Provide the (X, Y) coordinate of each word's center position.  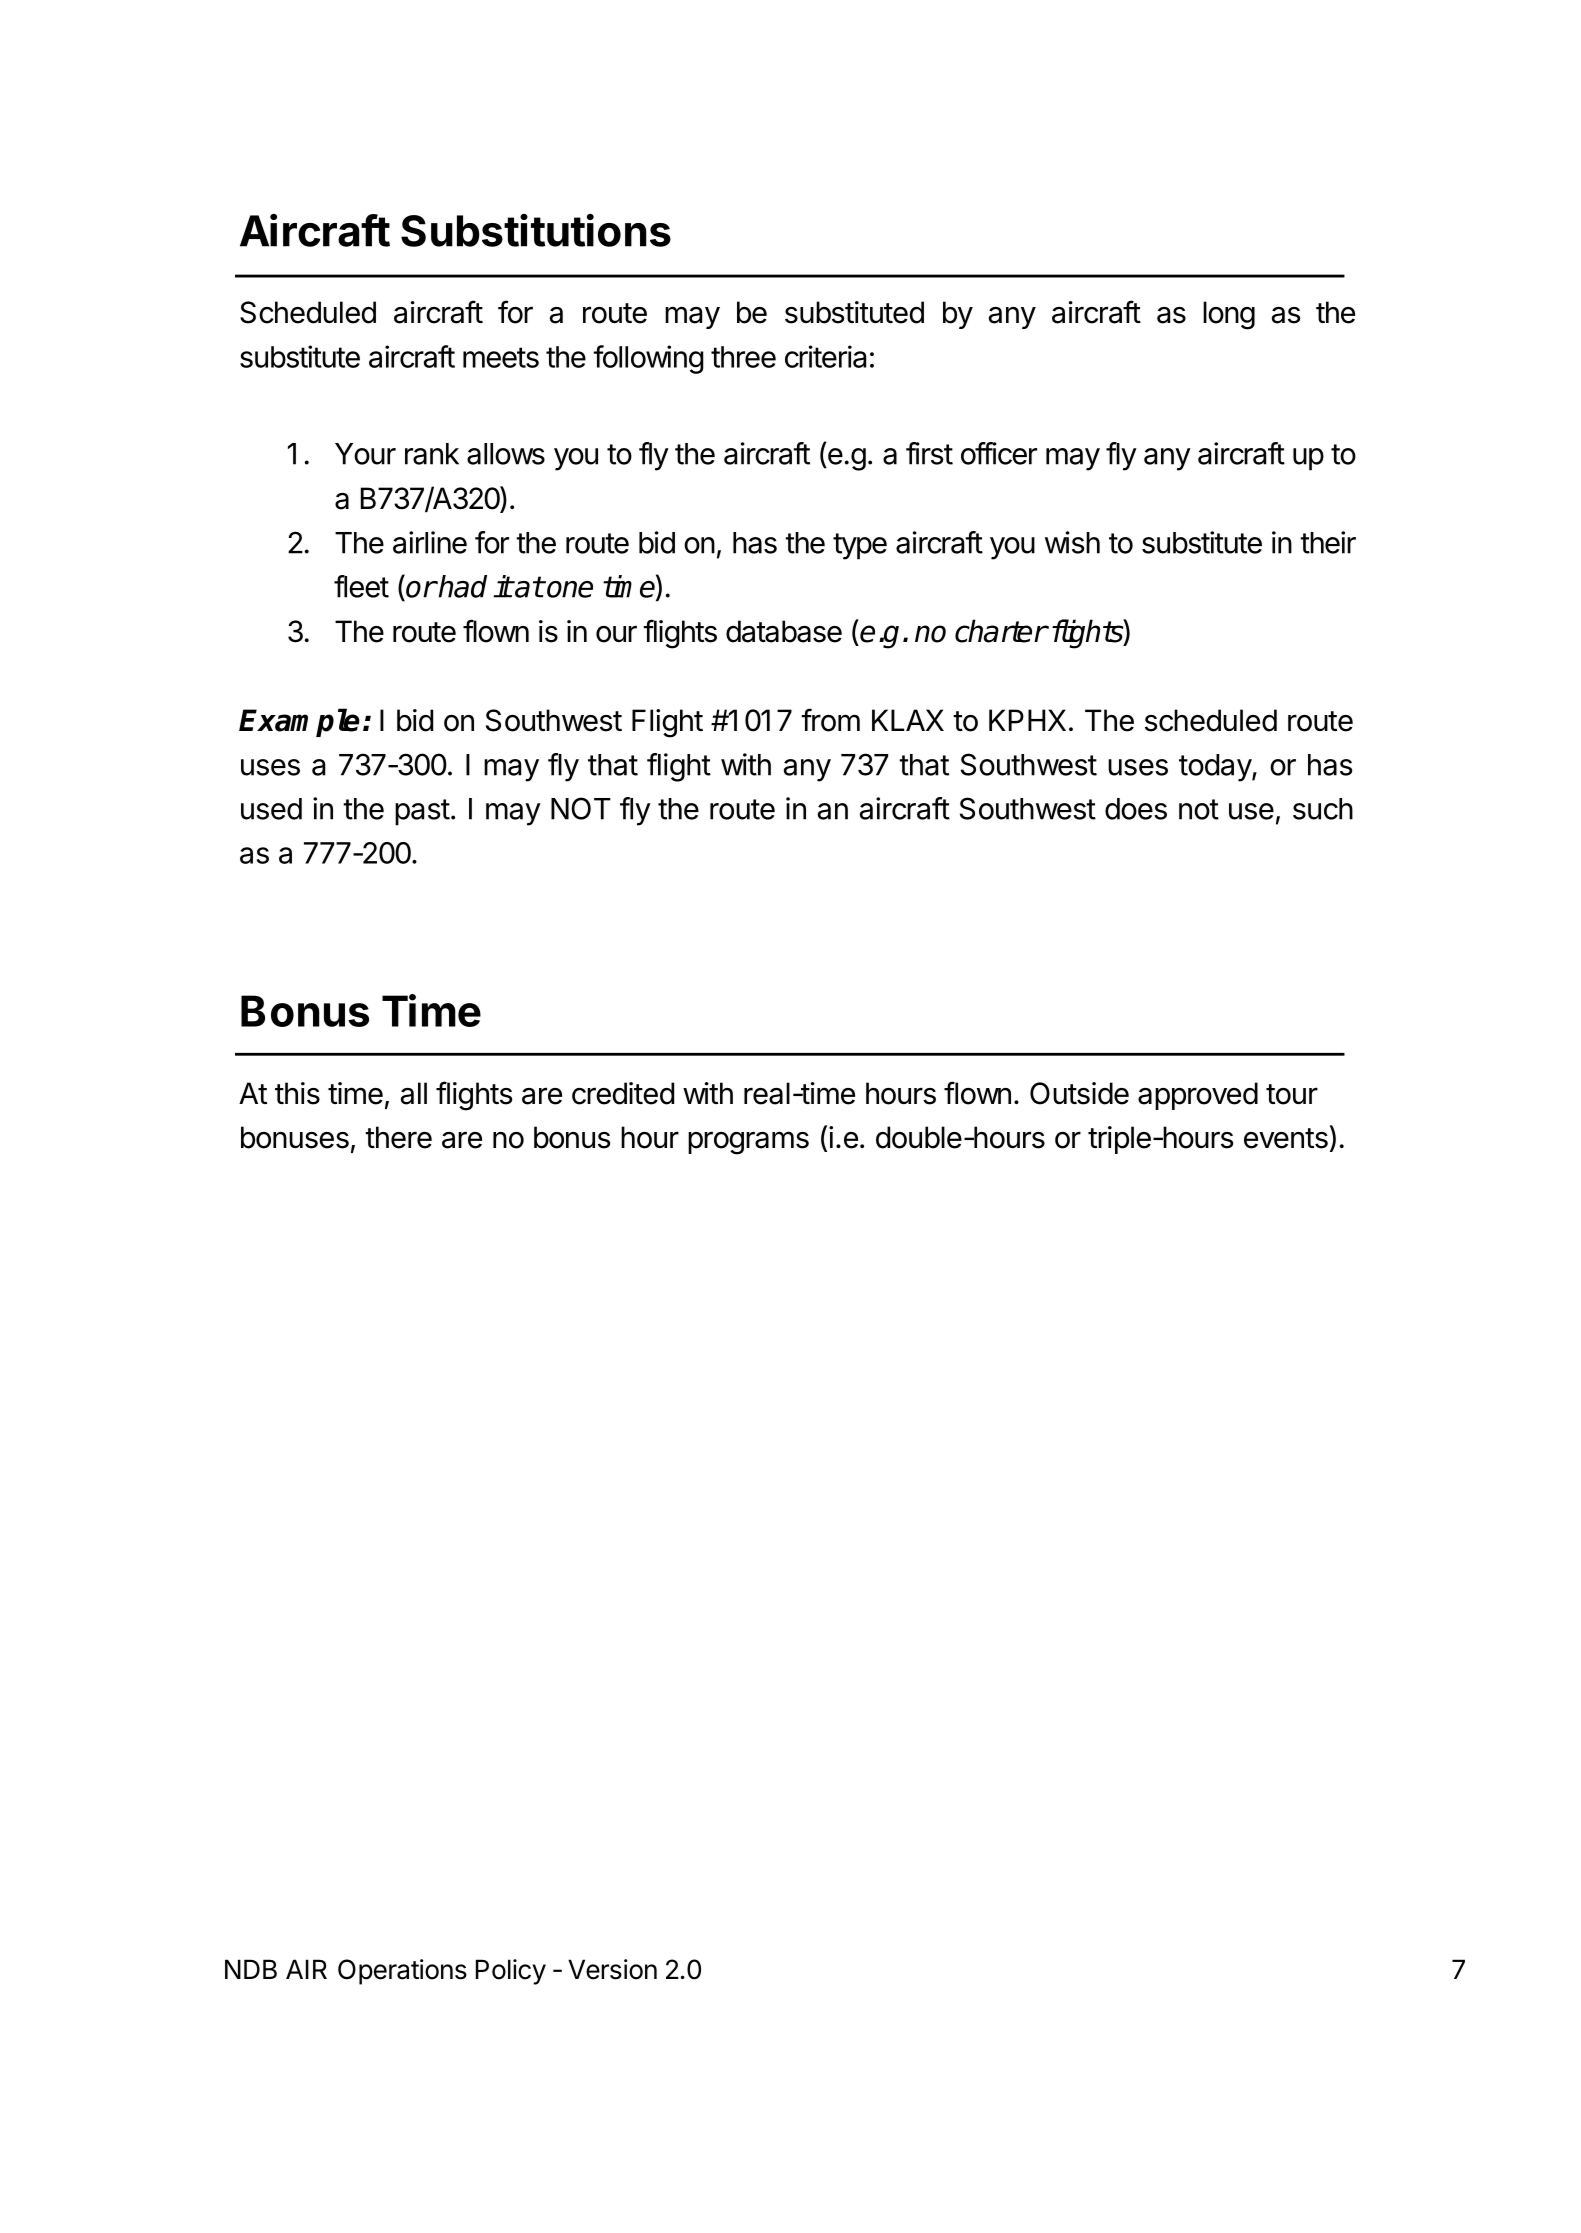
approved (1198, 1096)
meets (501, 357)
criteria (825, 356)
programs (748, 1143)
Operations (402, 1972)
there (398, 1137)
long (1229, 315)
